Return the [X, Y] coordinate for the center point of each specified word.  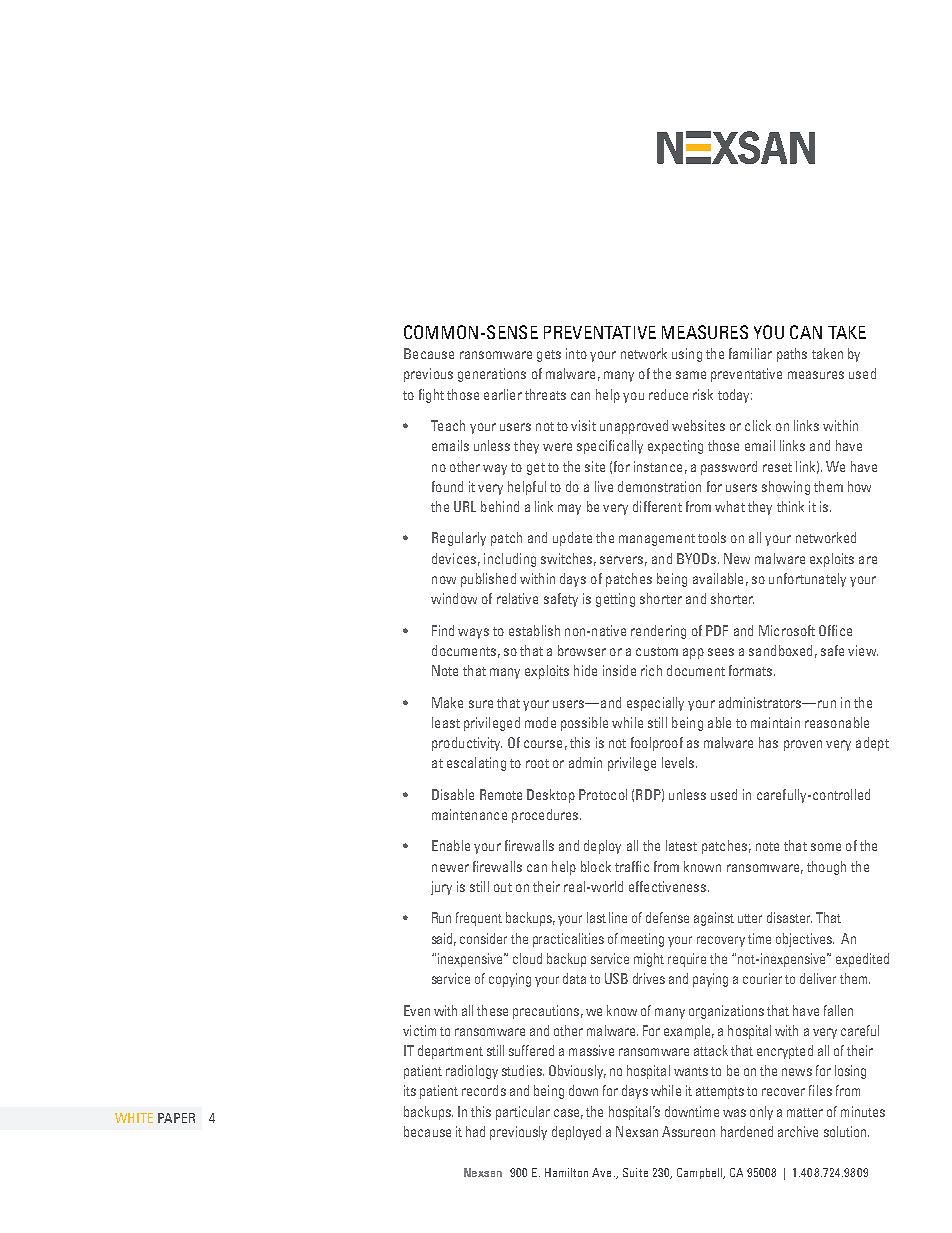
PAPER [176, 1118]
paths [792, 355]
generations [492, 375]
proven [803, 745]
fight [431, 396]
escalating [476, 764]
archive [798, 1131]
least [446, 722]
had [475, 1131]
